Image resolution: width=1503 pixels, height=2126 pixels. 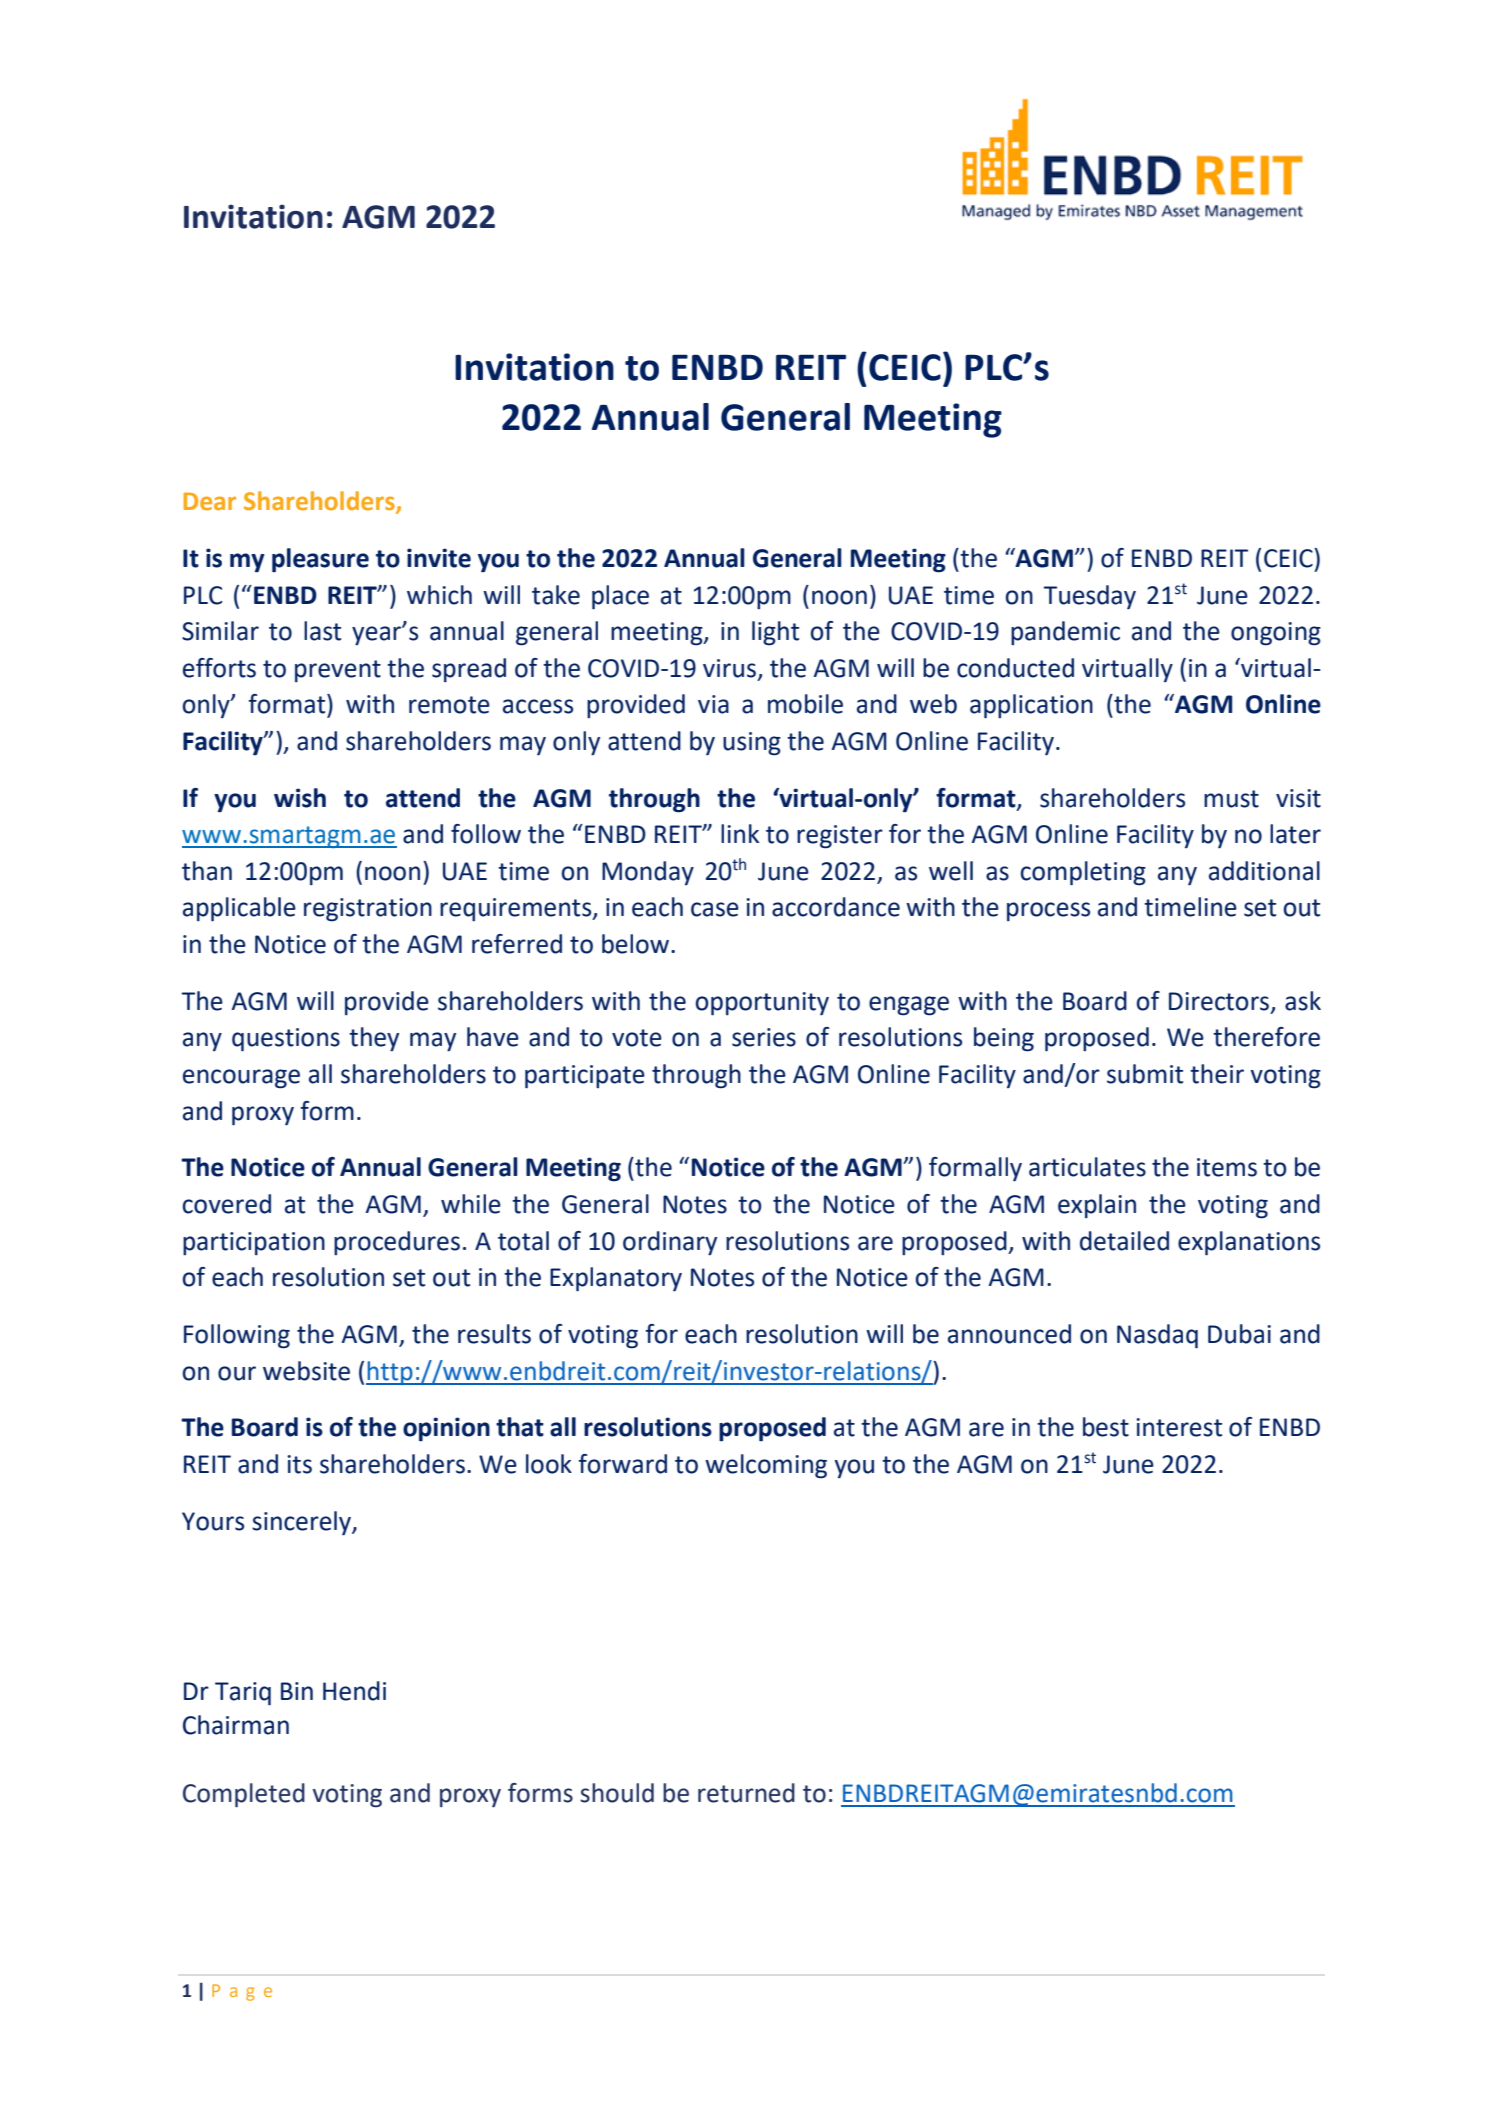 I want to click on Tuesday, so click(x=1090, y=597).
